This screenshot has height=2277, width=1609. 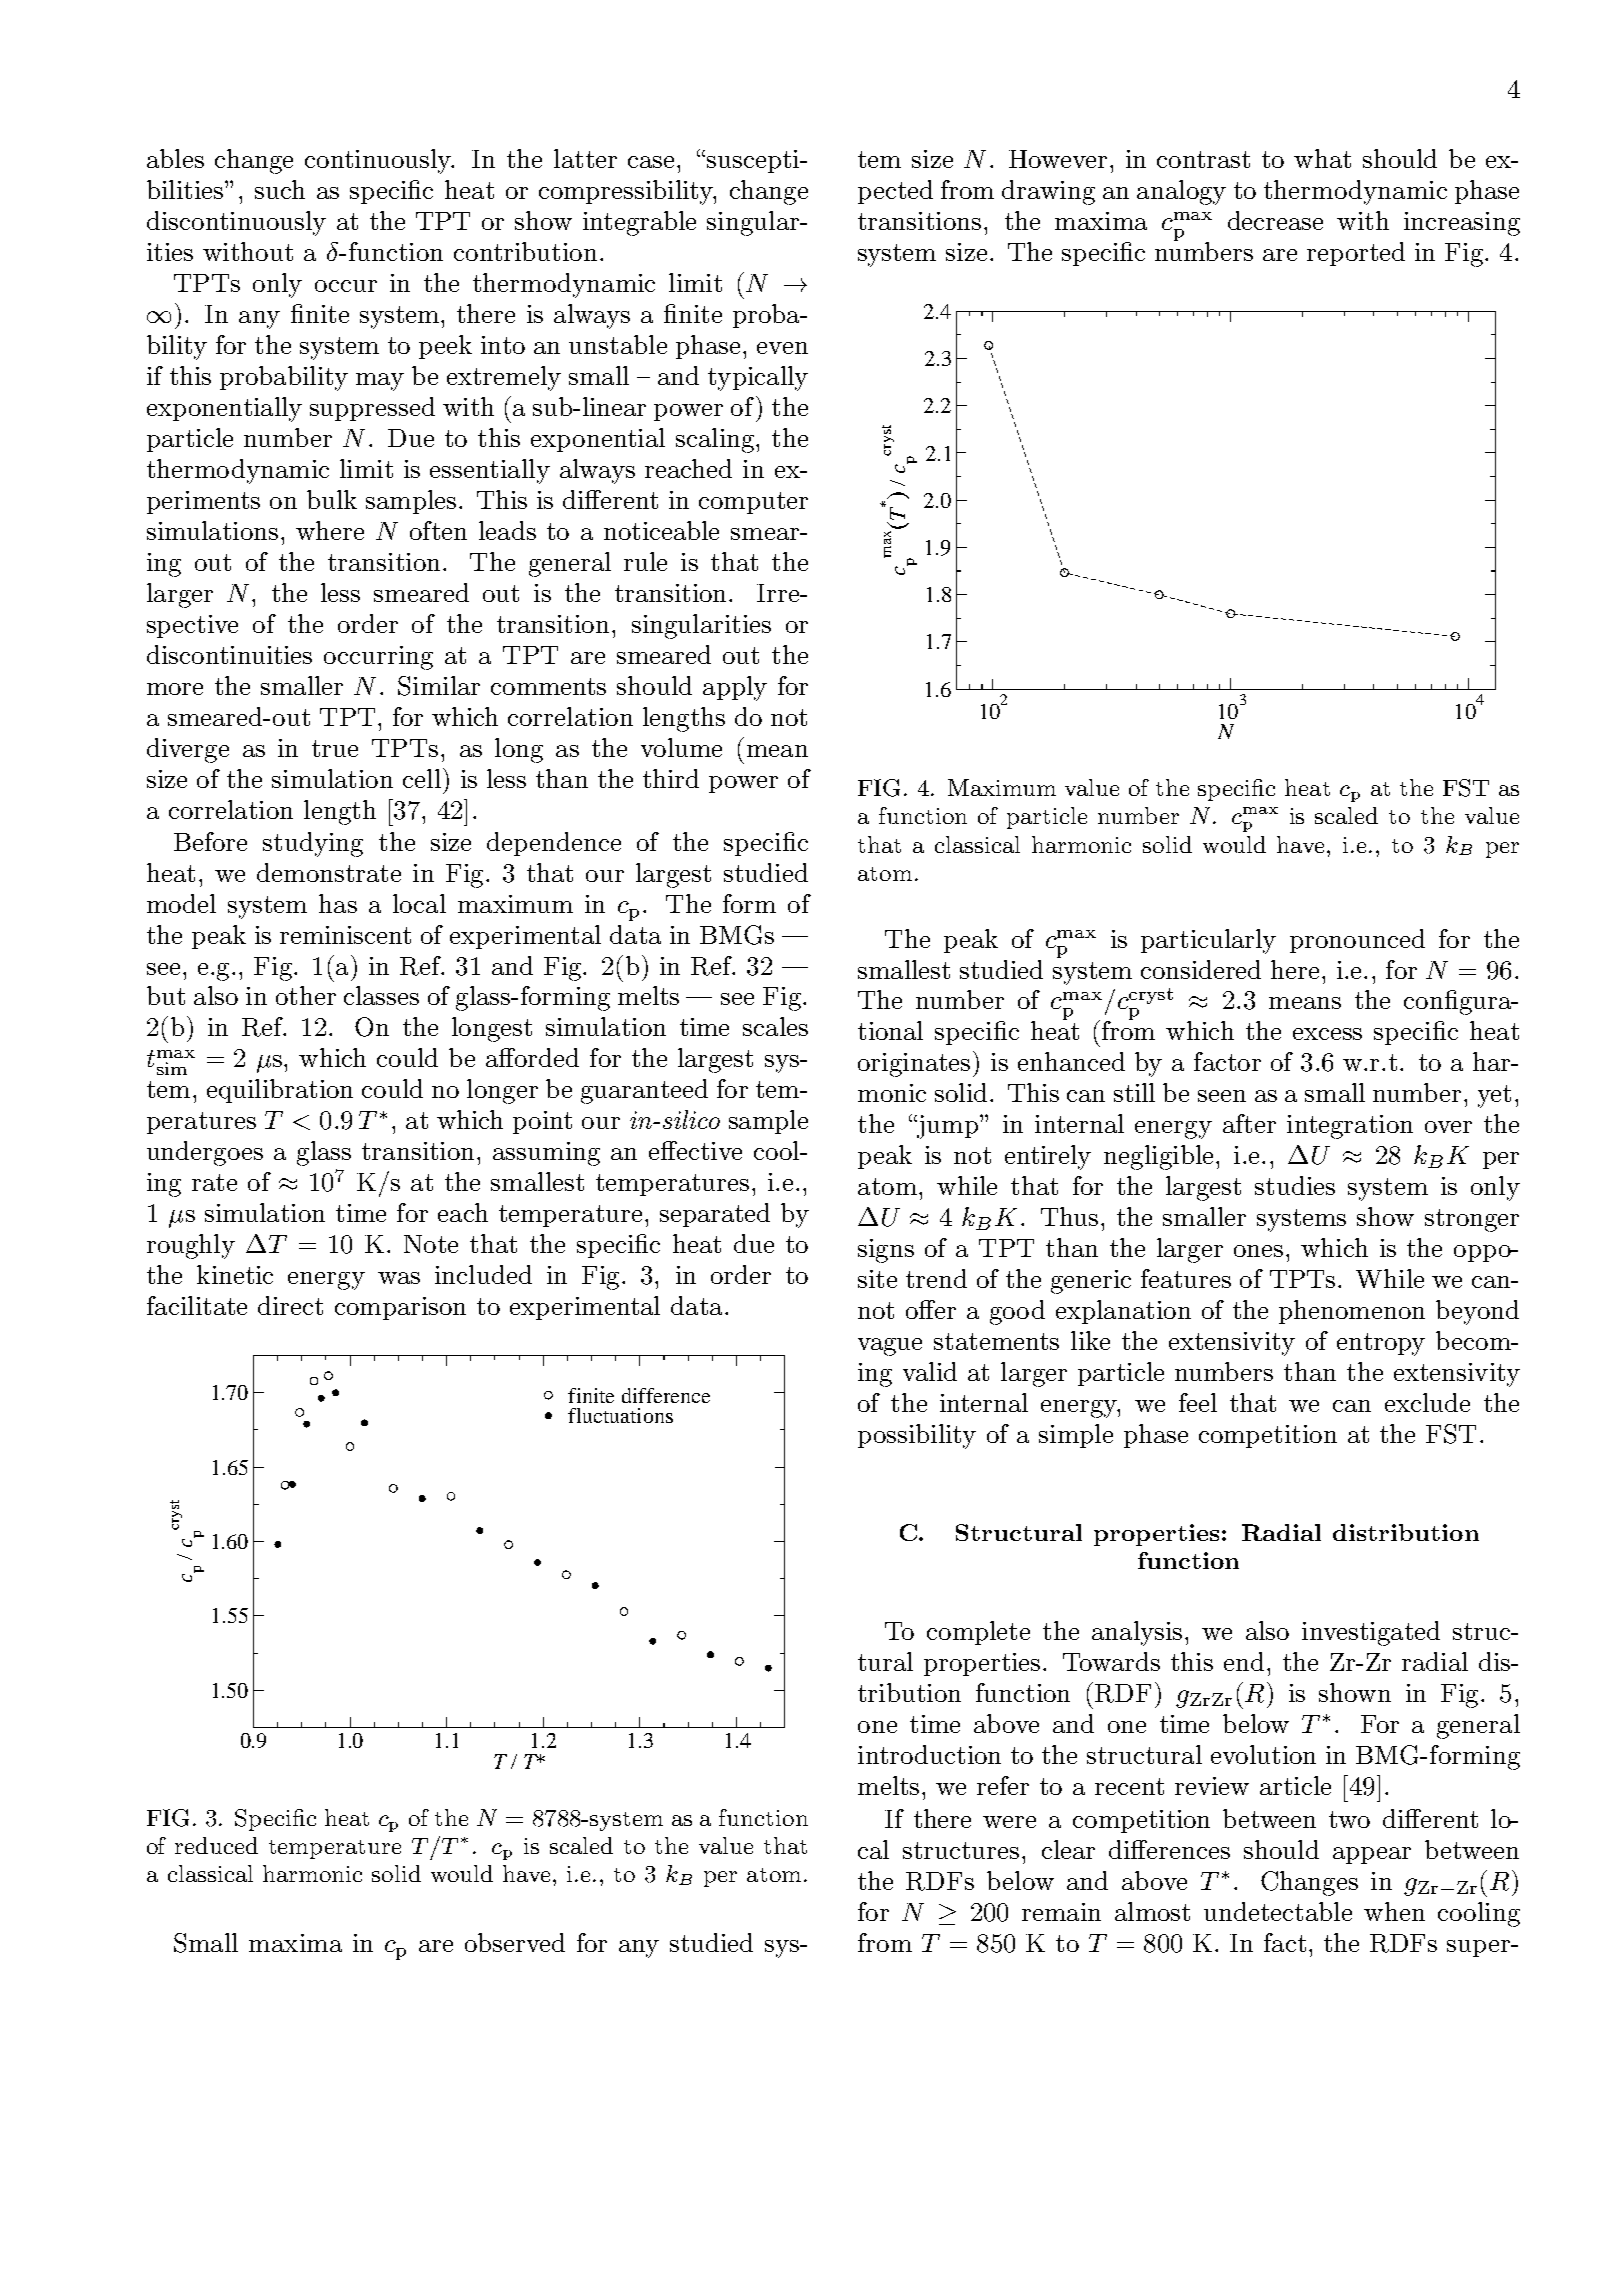 What do you see at coordinates (290, 1305) in the screenshot?
I see `direct` at bounding box center [290, 1305].
